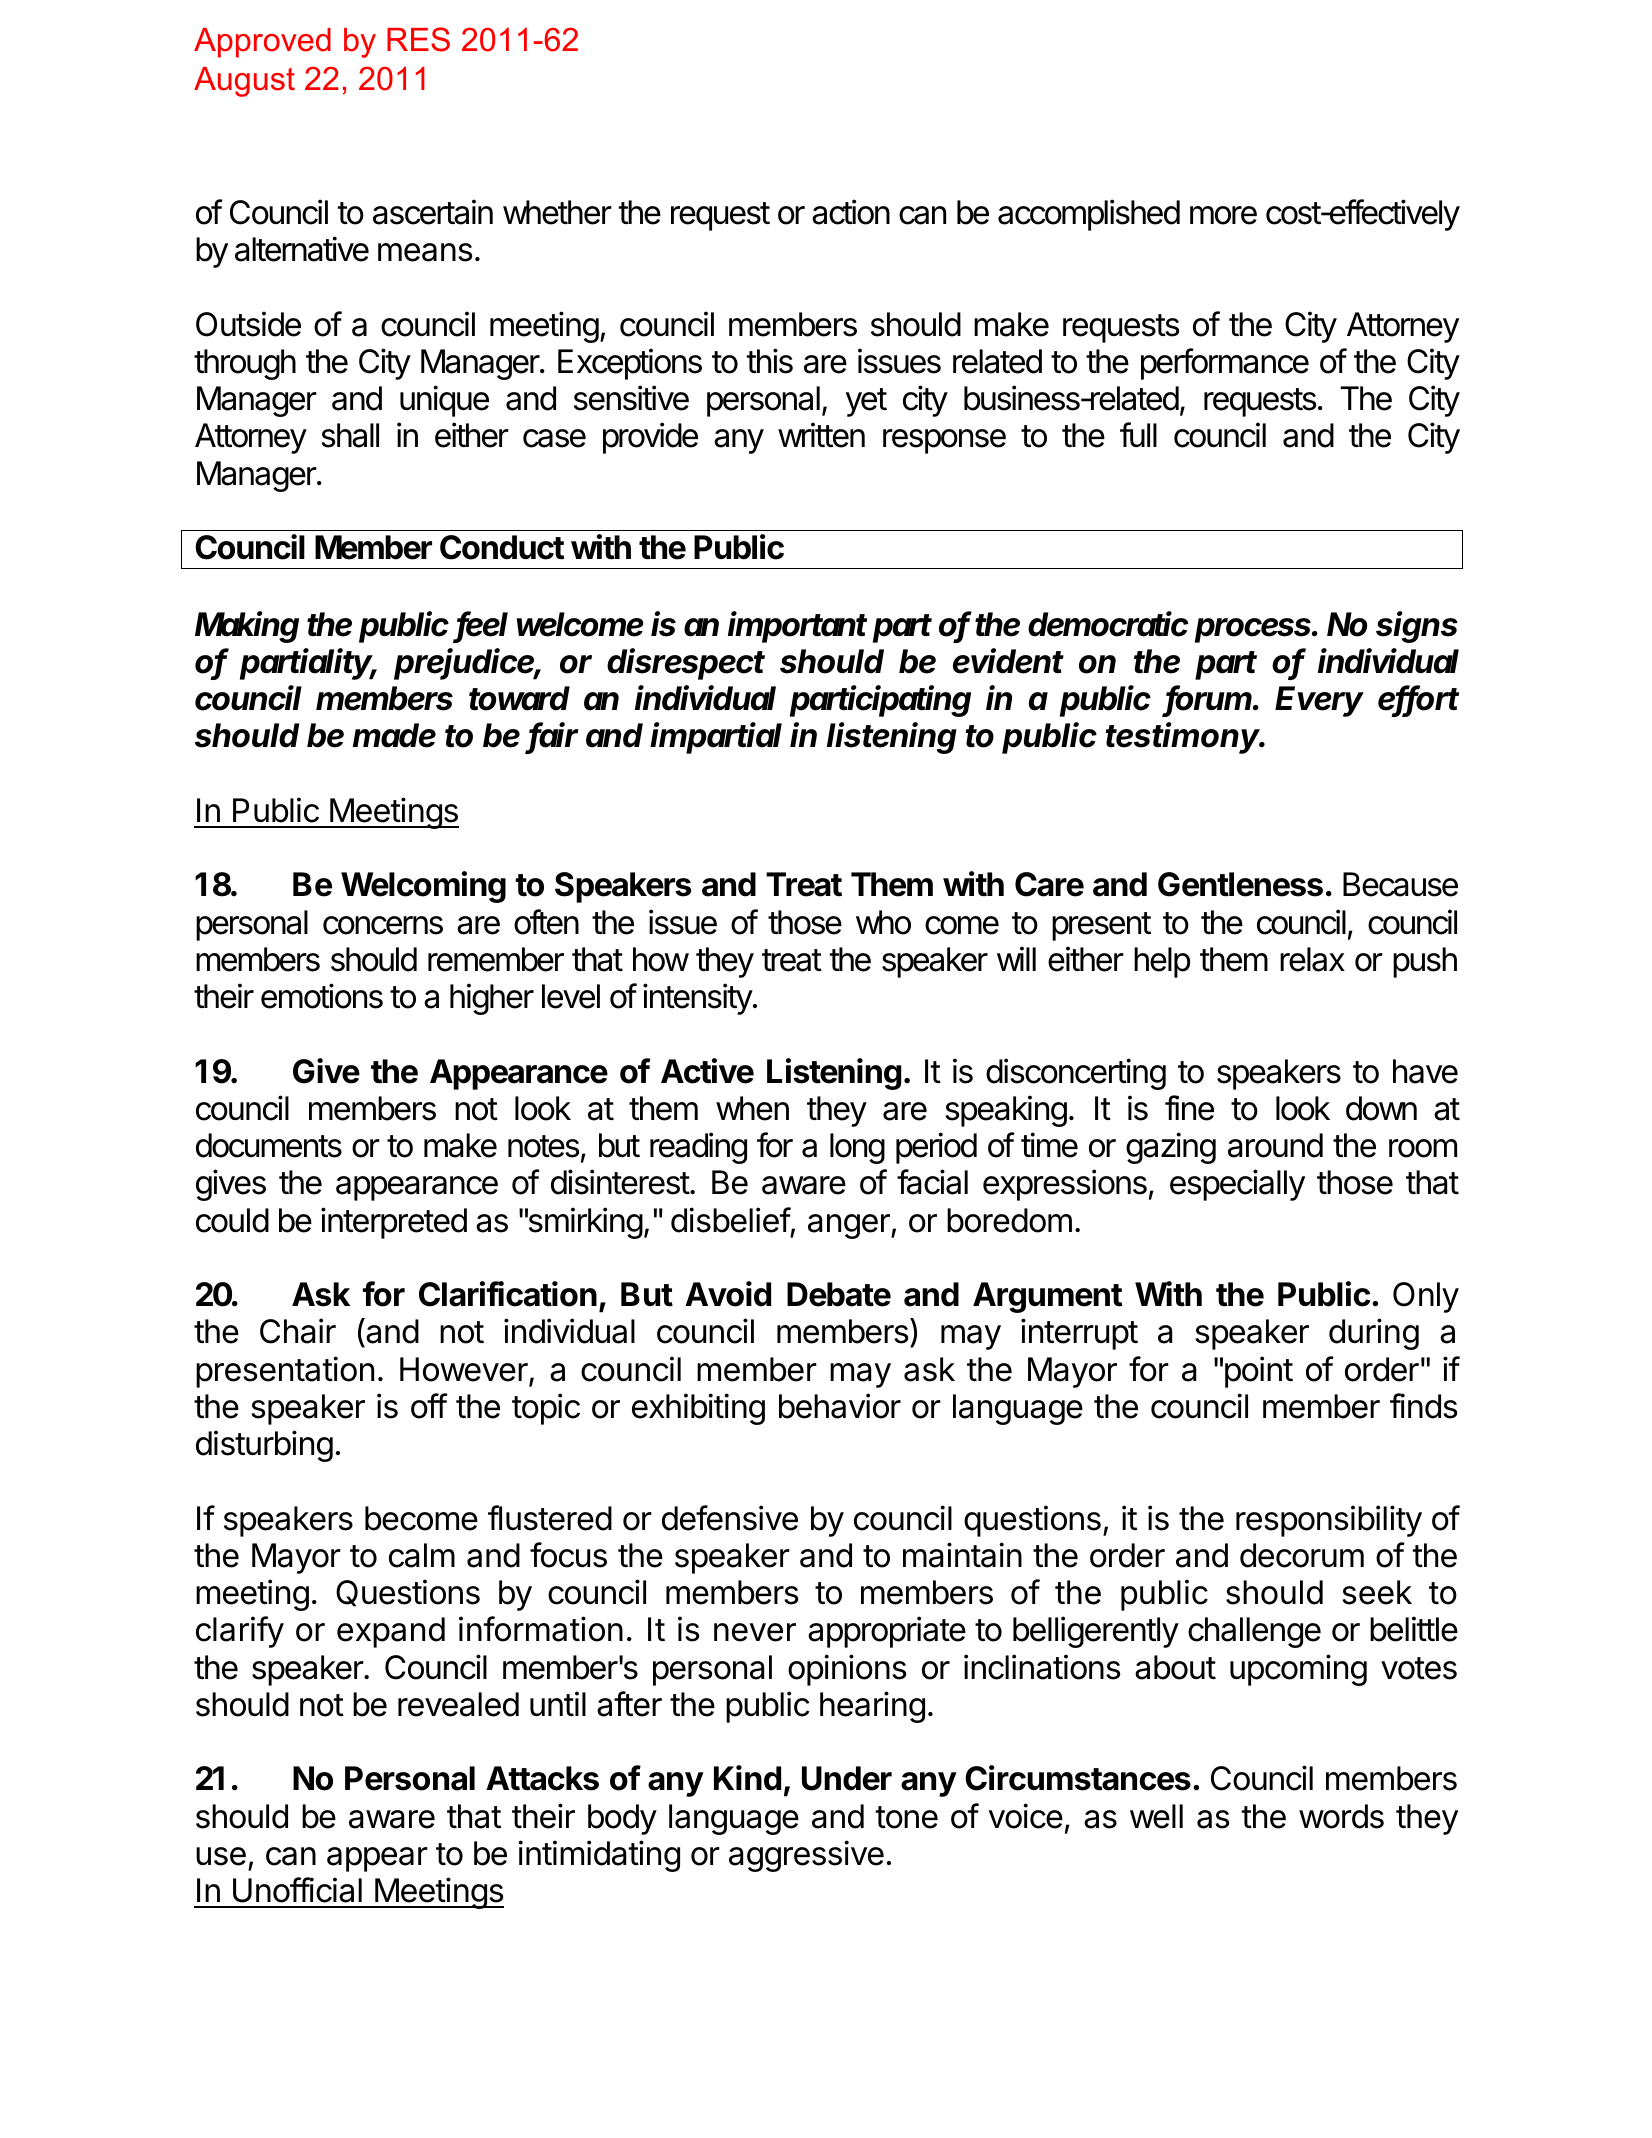  Describe the element at coordinates (1237, 1185) in the document. I see `especially` at that location.
